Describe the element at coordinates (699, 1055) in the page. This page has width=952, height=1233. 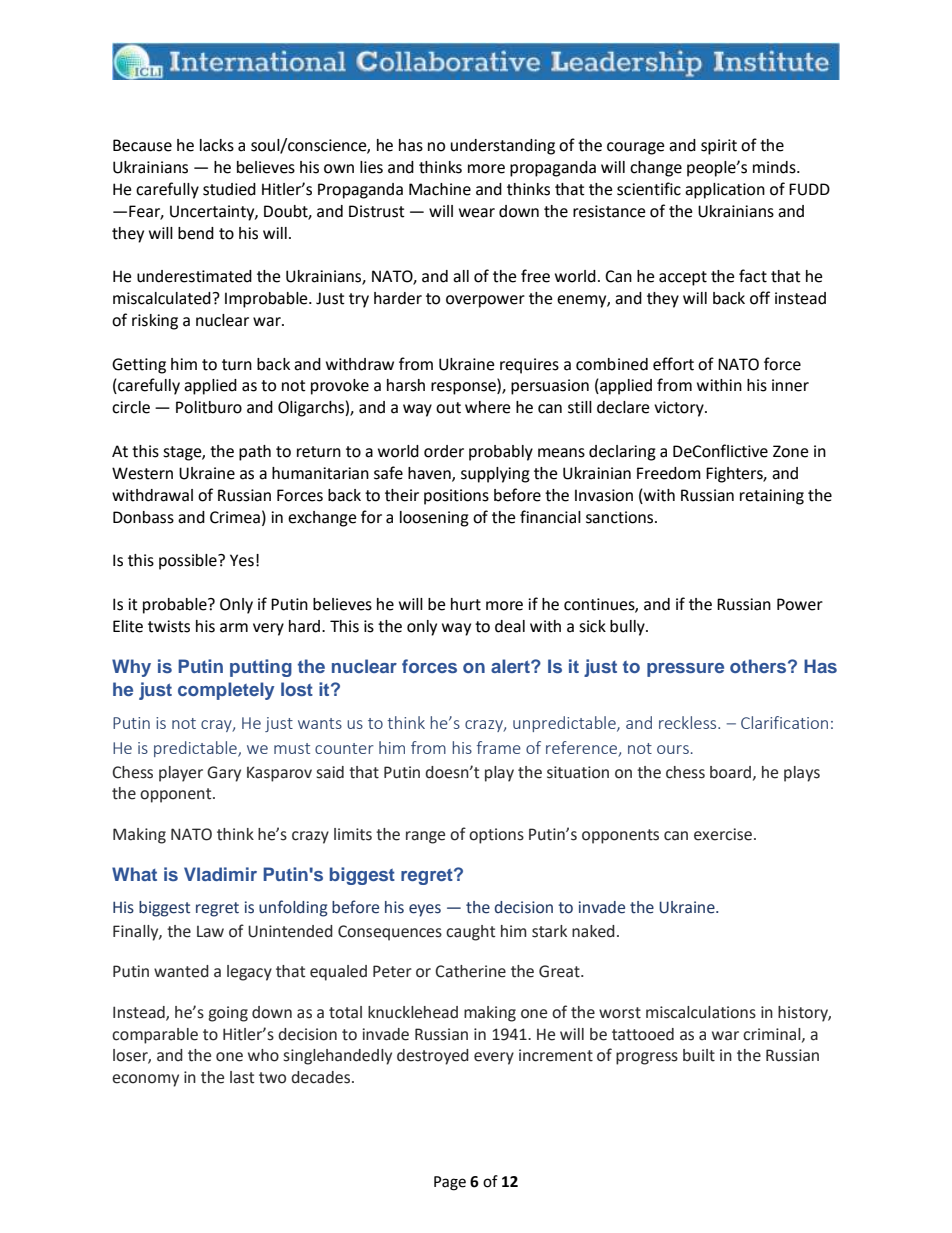
I see `built` at that location.
